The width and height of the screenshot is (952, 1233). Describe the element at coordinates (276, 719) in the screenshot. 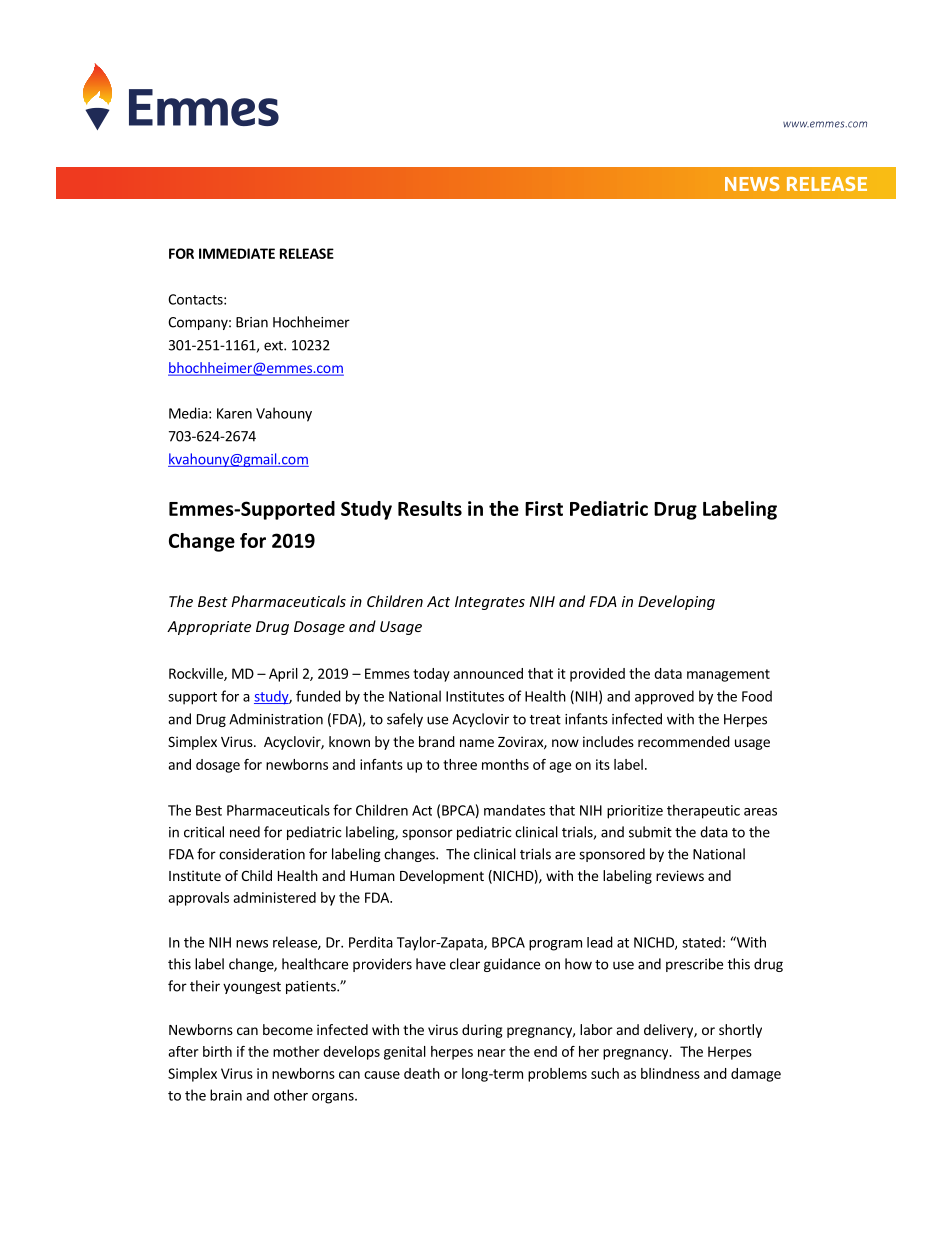

I see `Administration` at that location.
